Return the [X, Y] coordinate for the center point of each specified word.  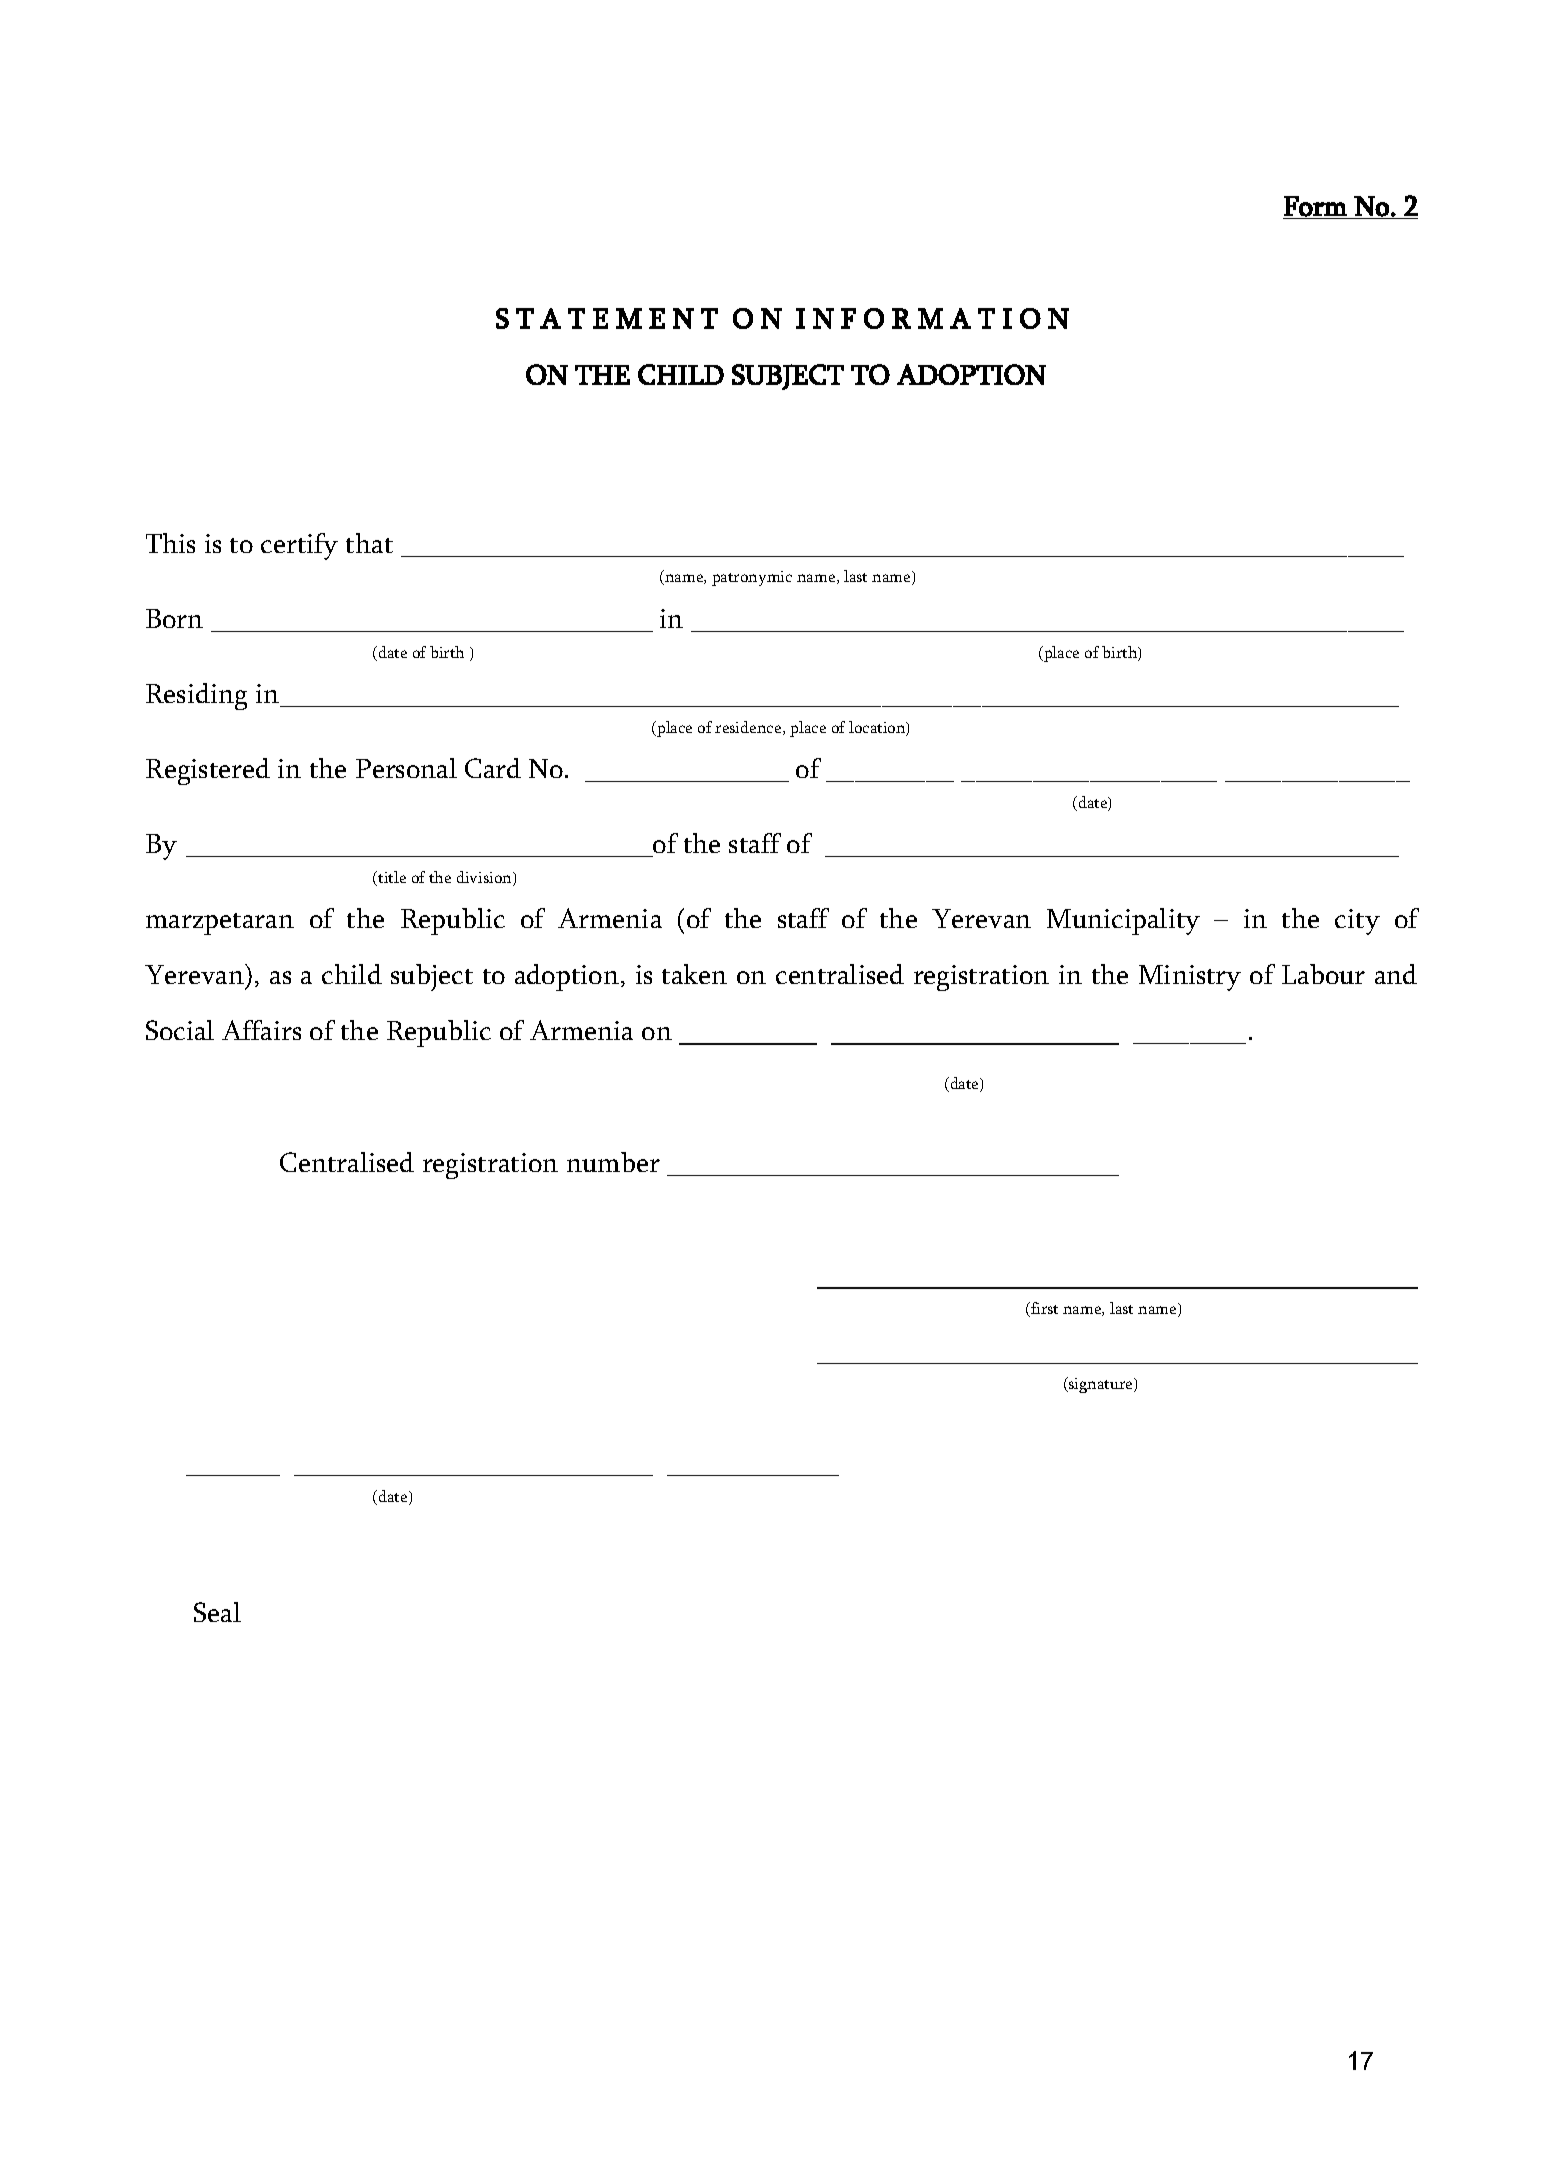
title [391, 878]
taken [694, 974]
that [369, 543]
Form [1315, 206]
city [1357, 922]
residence [749, 728]
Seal [217, 1612]
